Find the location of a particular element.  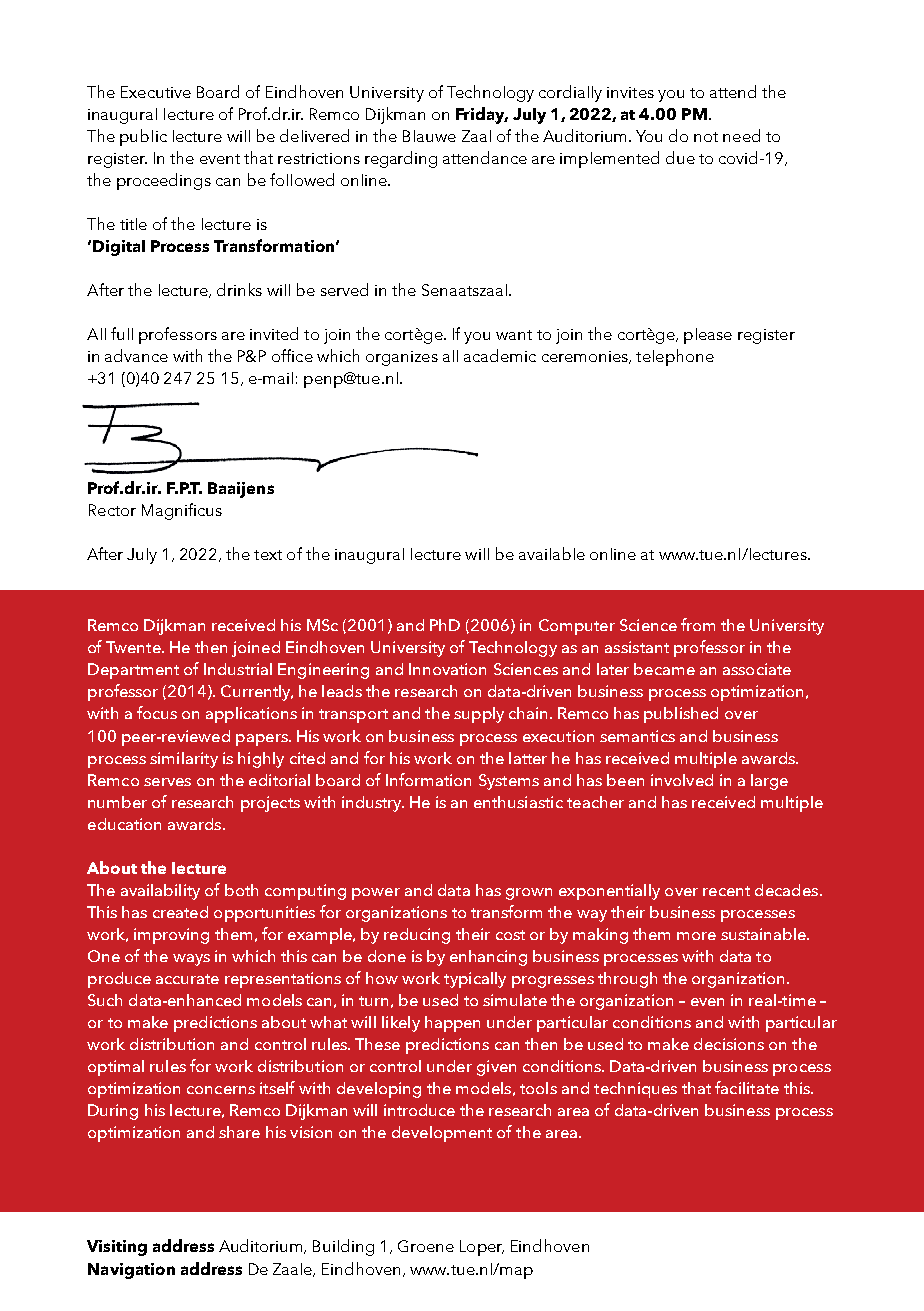

focus is located at coordinates (157, 712).
